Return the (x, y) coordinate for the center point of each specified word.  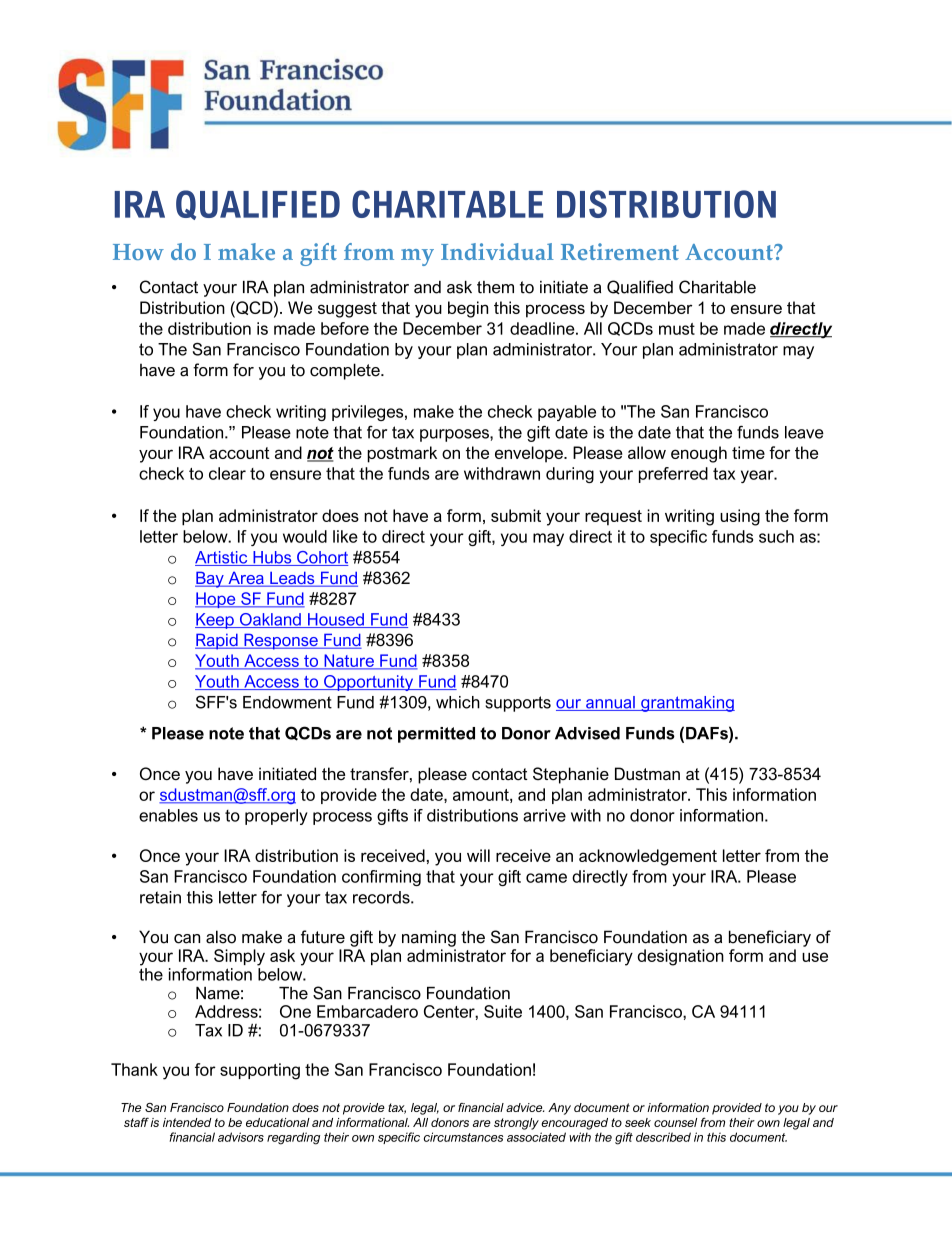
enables (168, 815)
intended (187, 1122)
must (677, 329)
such (776, 536)
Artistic (222, 558)
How (138, 252)
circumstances (463, 1137)
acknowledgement (648, 857)
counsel (675, 1122)
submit (516, 515)
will (478, 855)
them (495, 287)
